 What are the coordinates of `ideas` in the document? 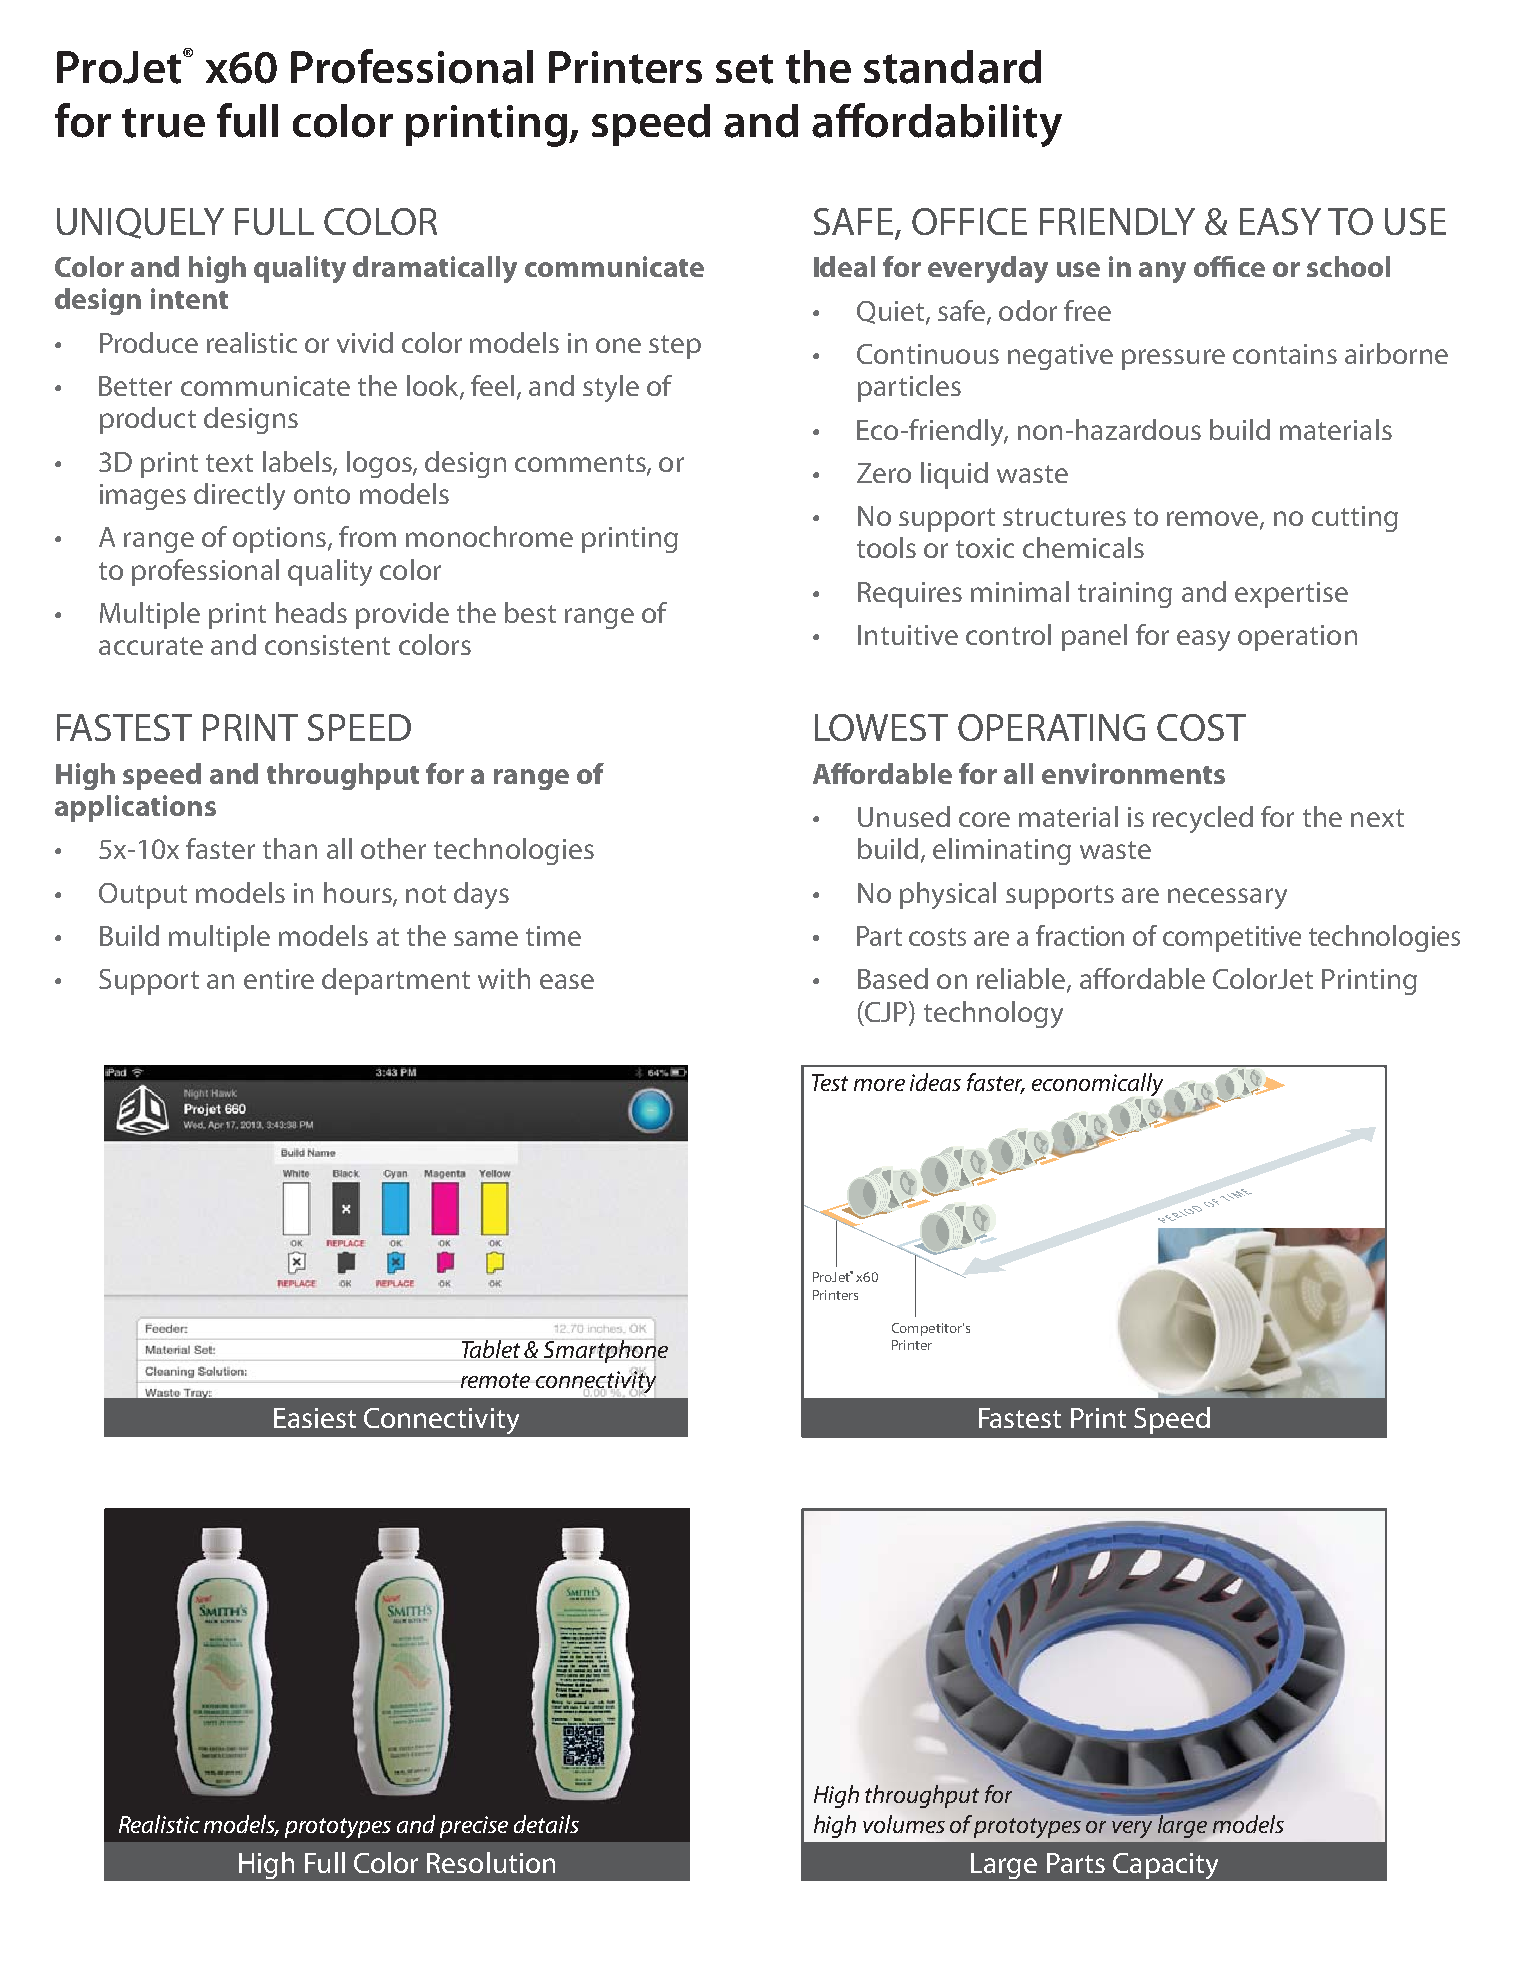 It's located at (935, 1082).
